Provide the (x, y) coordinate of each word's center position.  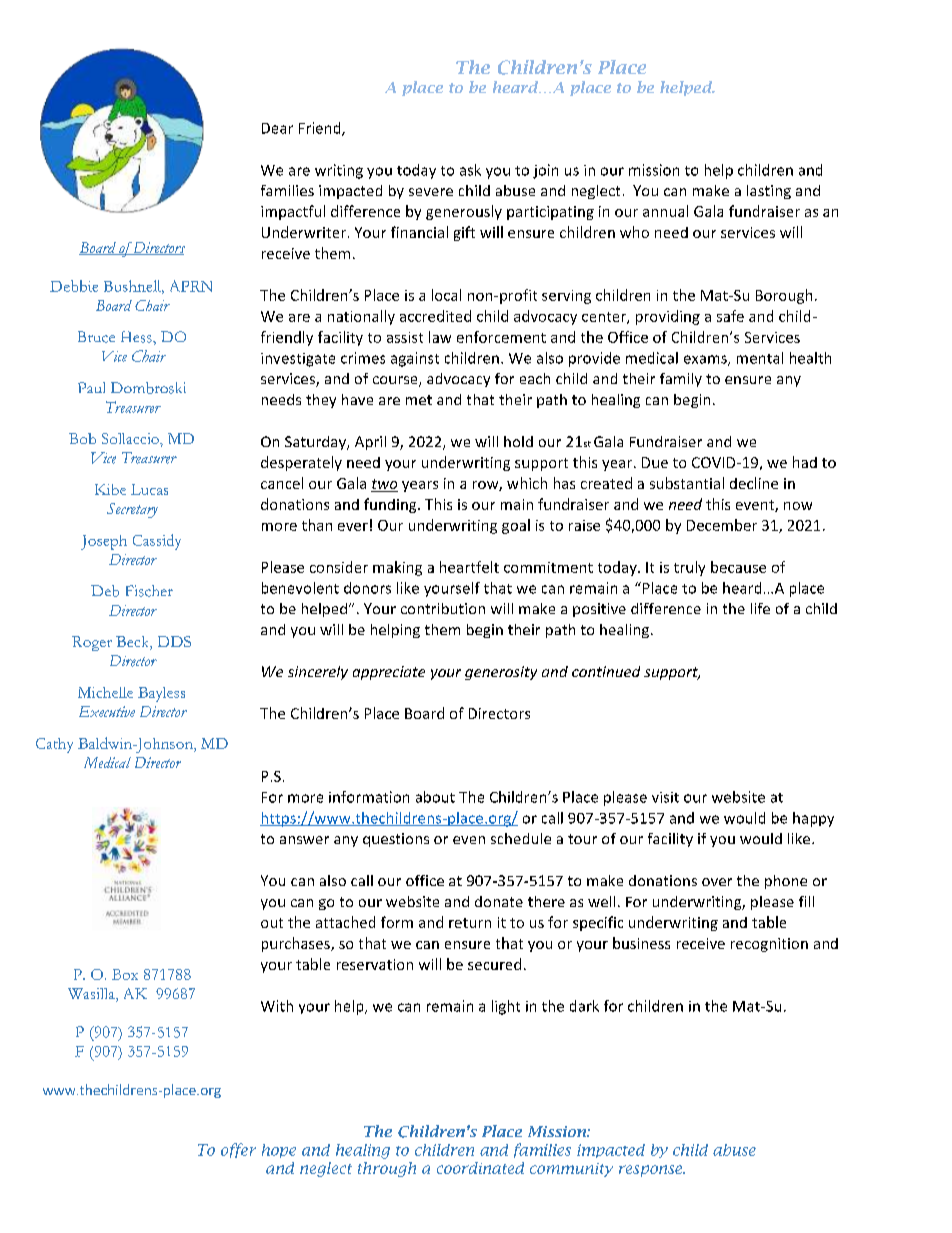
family (681, 380)
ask (470, 170)
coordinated (480, 1168)
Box (125, 974)
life (760, 608)
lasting (769, 192)
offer (238, 1150)
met (419, 400)
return (470, 923)
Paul (91, 387)
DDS (174, 641)
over (717, 882)
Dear (277, 128)
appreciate (389, 673)
